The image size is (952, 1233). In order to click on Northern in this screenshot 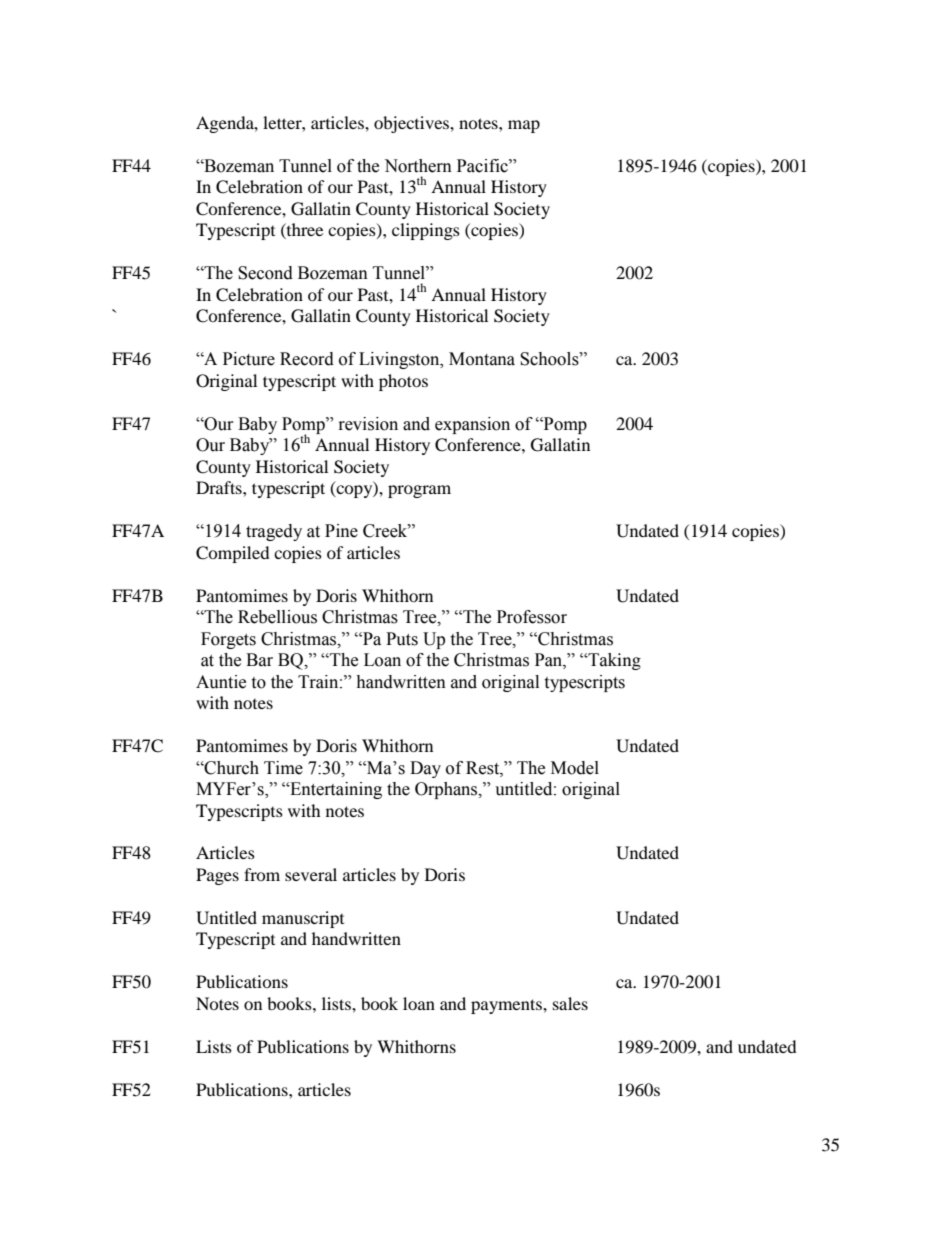, I will do `click(418, 166)`.
